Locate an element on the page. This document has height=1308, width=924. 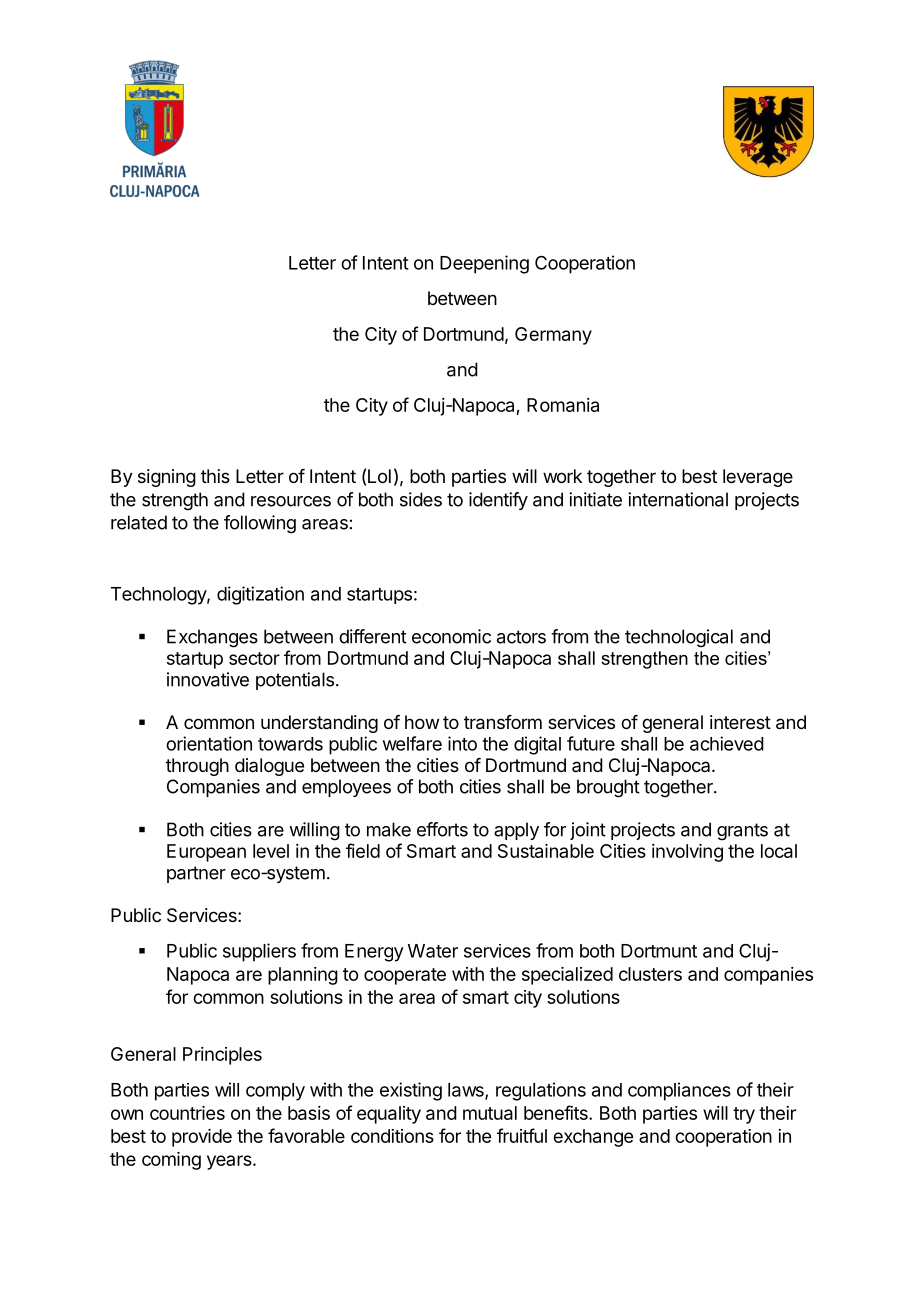
interest is located at coordinates (740, 722).
